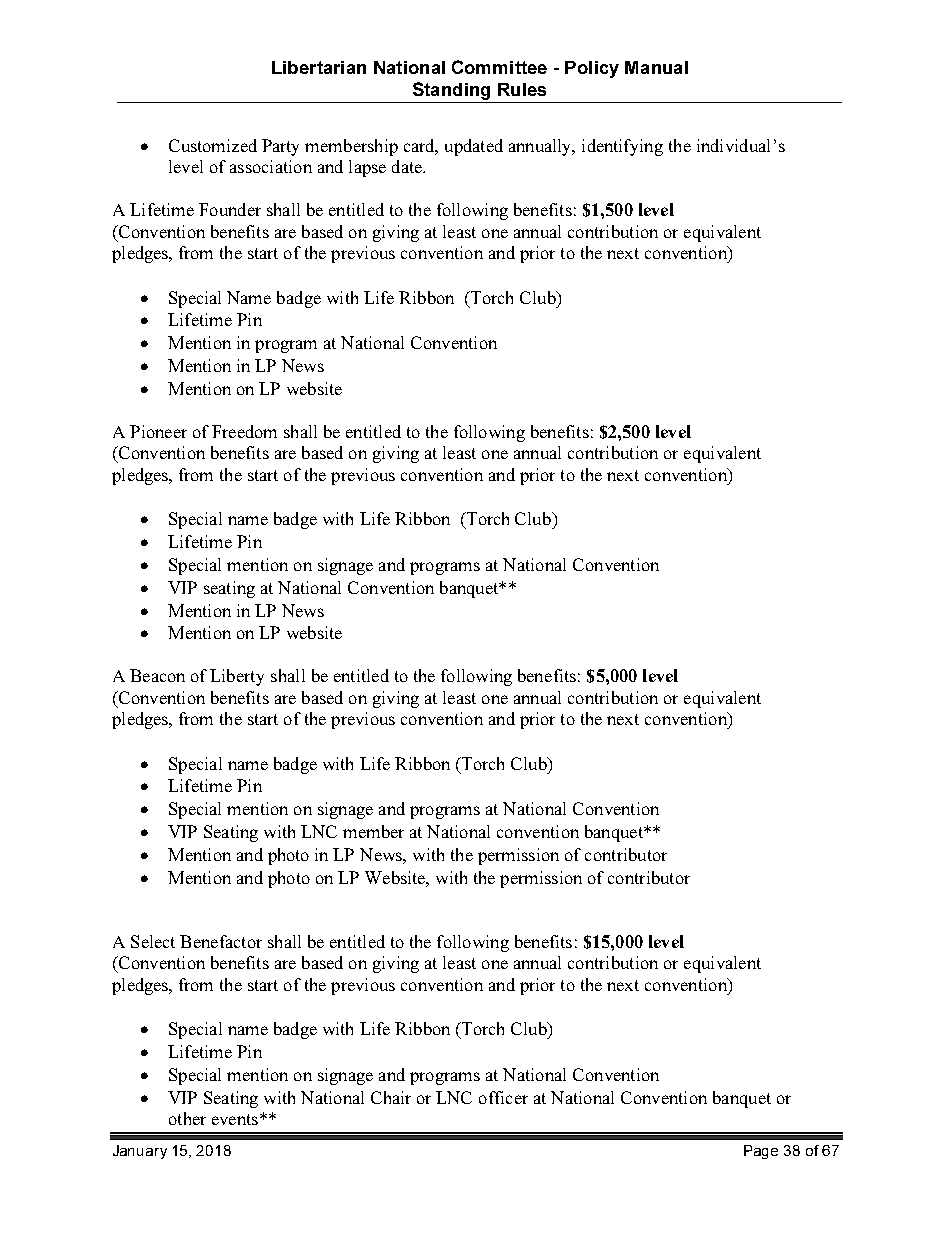  What do you see at coordinates (503, 1097) in the screenshot?
I see `officer` at bounding box center [503, 1097].
